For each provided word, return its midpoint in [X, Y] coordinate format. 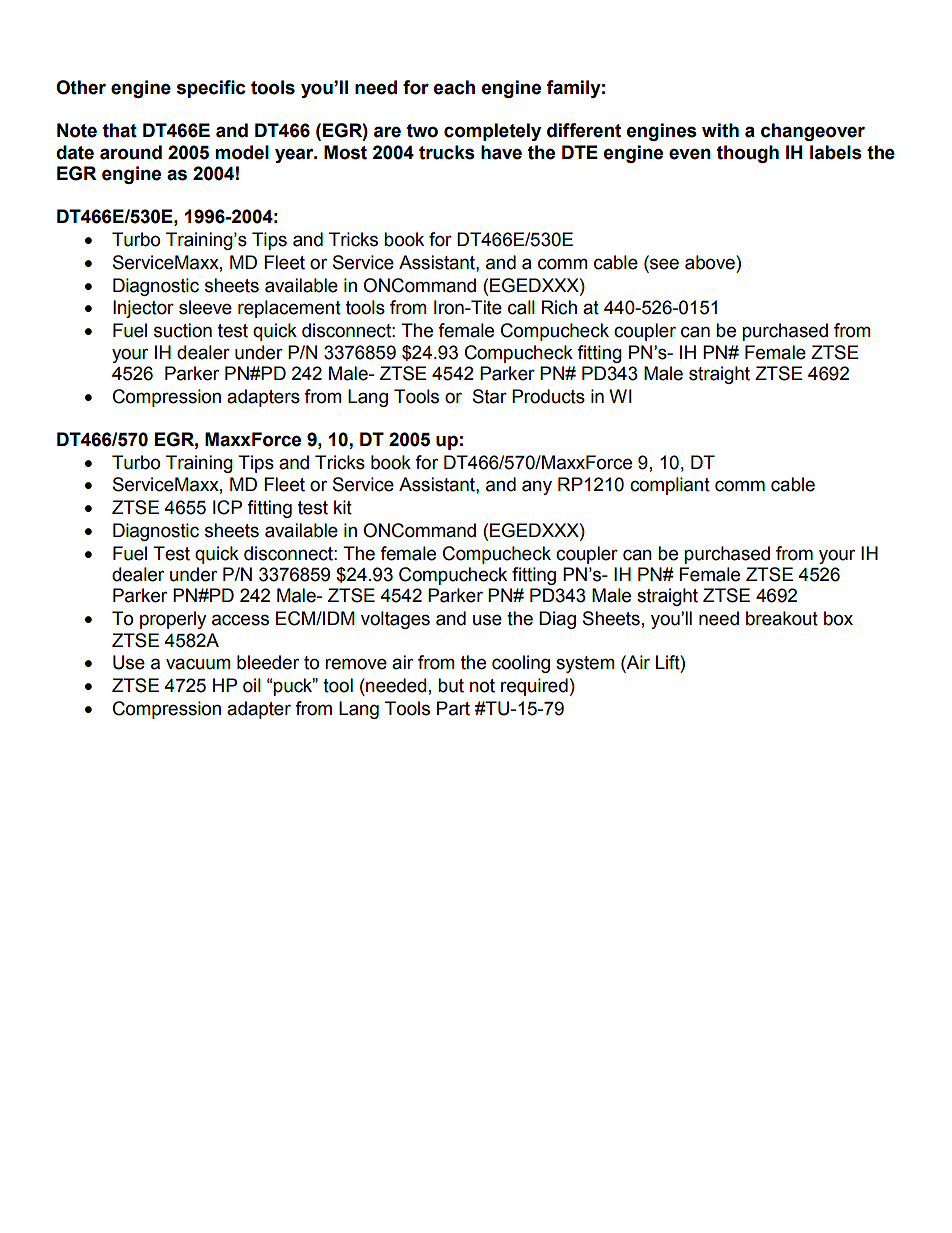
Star [490, 396]
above [711, 262]
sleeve [205, 307]
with [720, 130]
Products [548, 396]
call [521, 307]
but [451, 685]
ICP [227, 507]
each [454, 87]
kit [343, 507]
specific [211, 89]
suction [183, 330]
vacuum [198, 664]
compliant [670, 486]
